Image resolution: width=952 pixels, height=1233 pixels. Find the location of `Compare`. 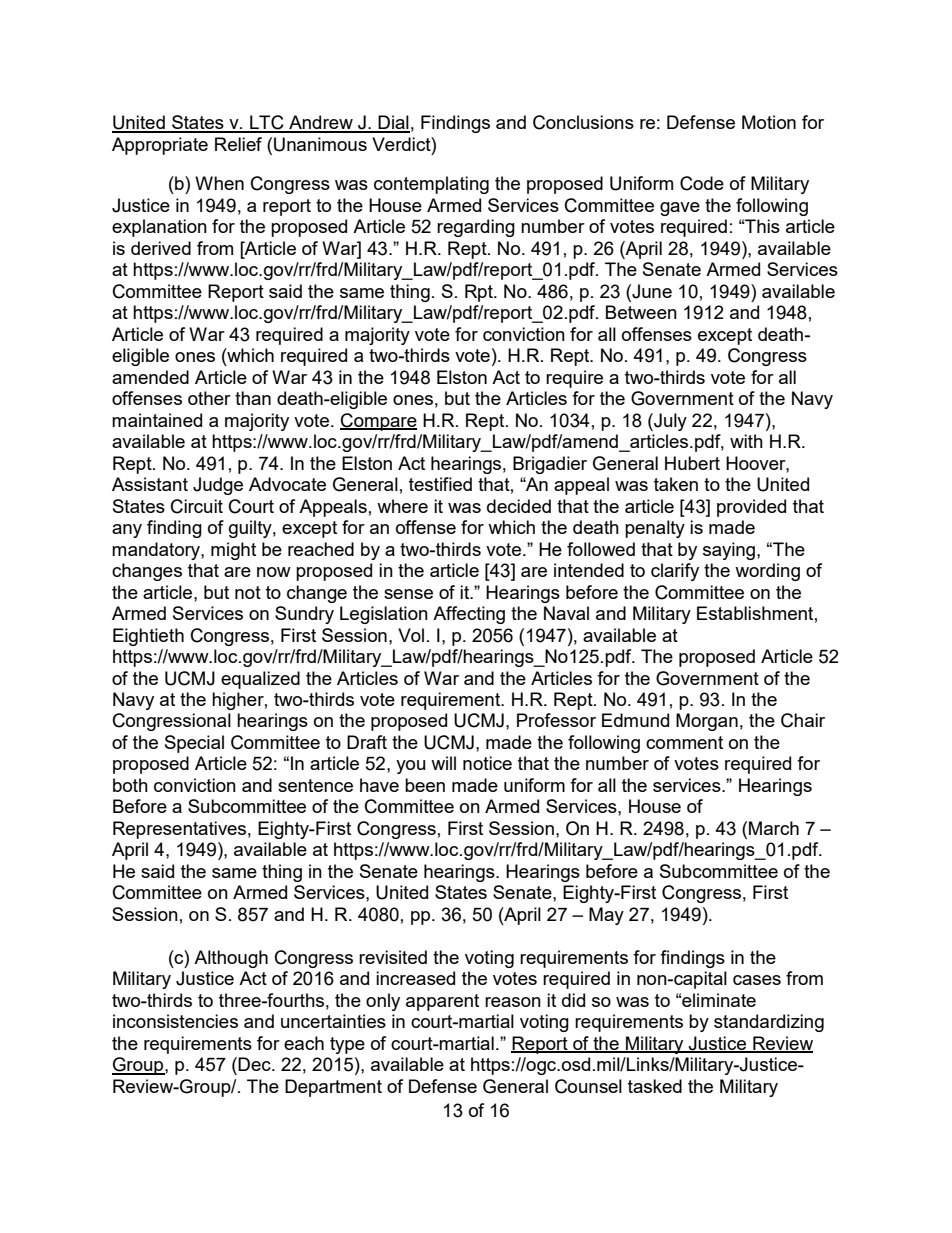

Compare is located at coordinates (378, 422).
